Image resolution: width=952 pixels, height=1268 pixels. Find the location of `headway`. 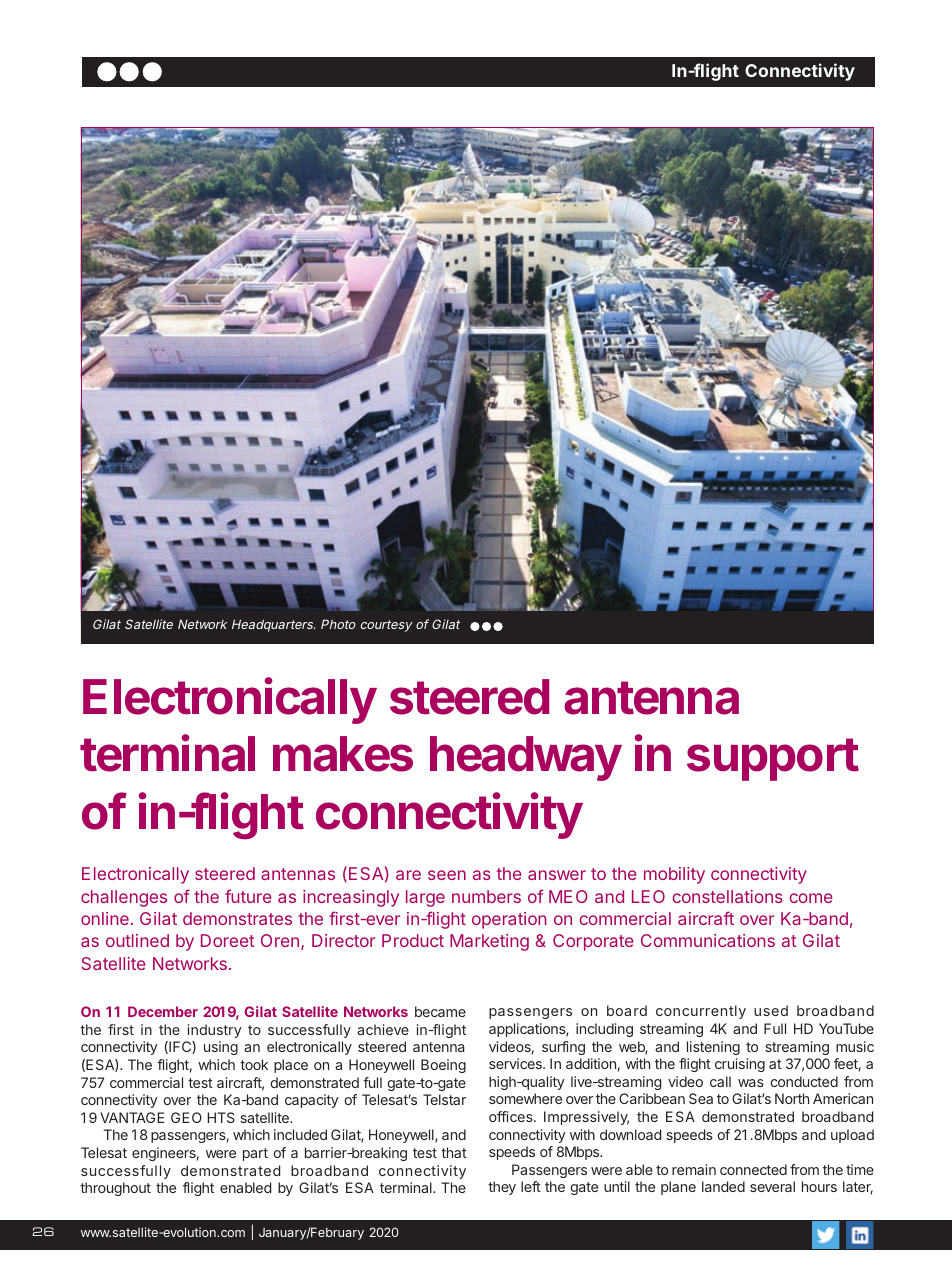

headway is located at coordinates (526, 758).
